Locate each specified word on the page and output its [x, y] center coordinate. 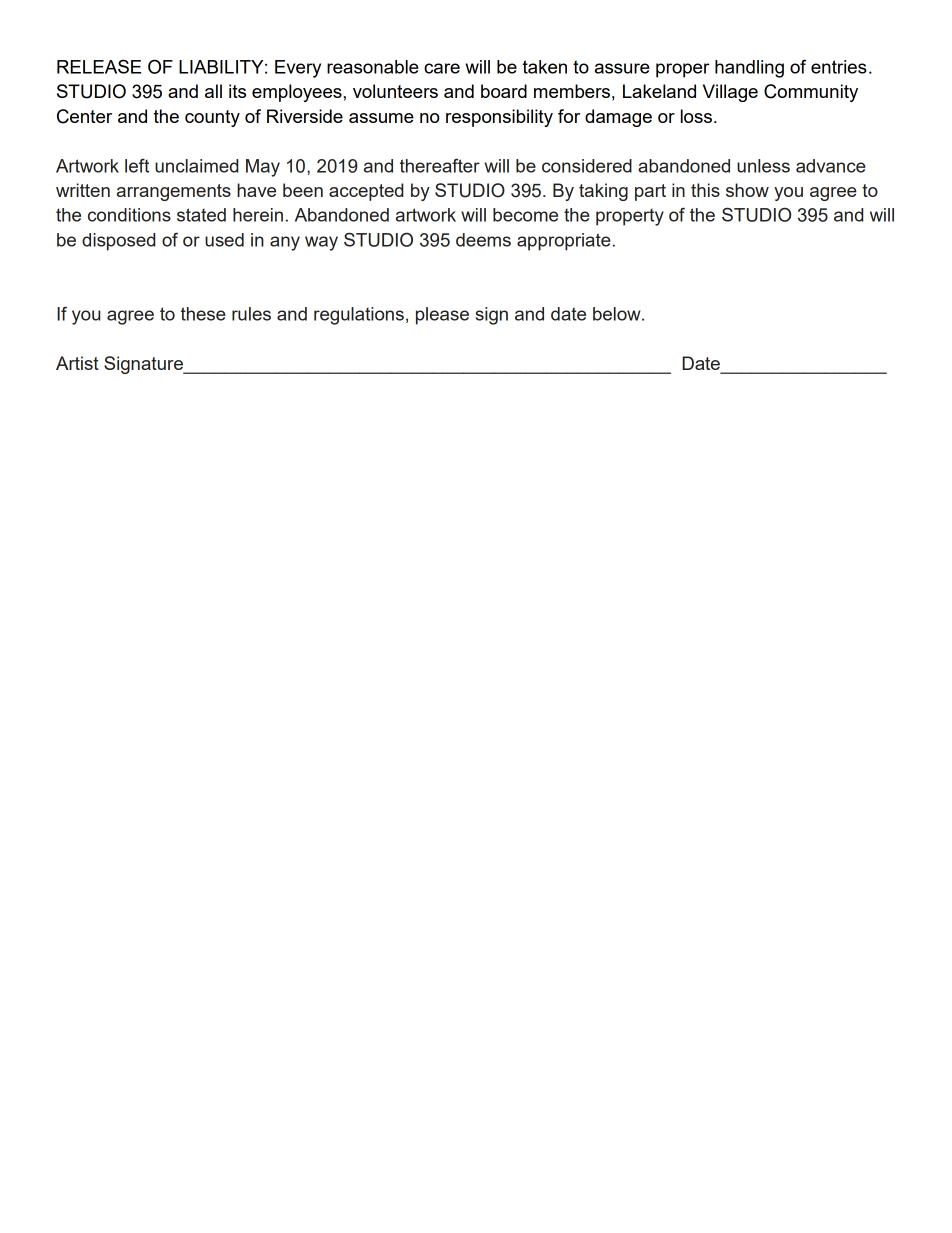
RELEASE [99, 66]
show [747, 190]
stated [201, 215]
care [442, 68]
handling [749, 69]
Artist [77, 363]
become [525, 215]
